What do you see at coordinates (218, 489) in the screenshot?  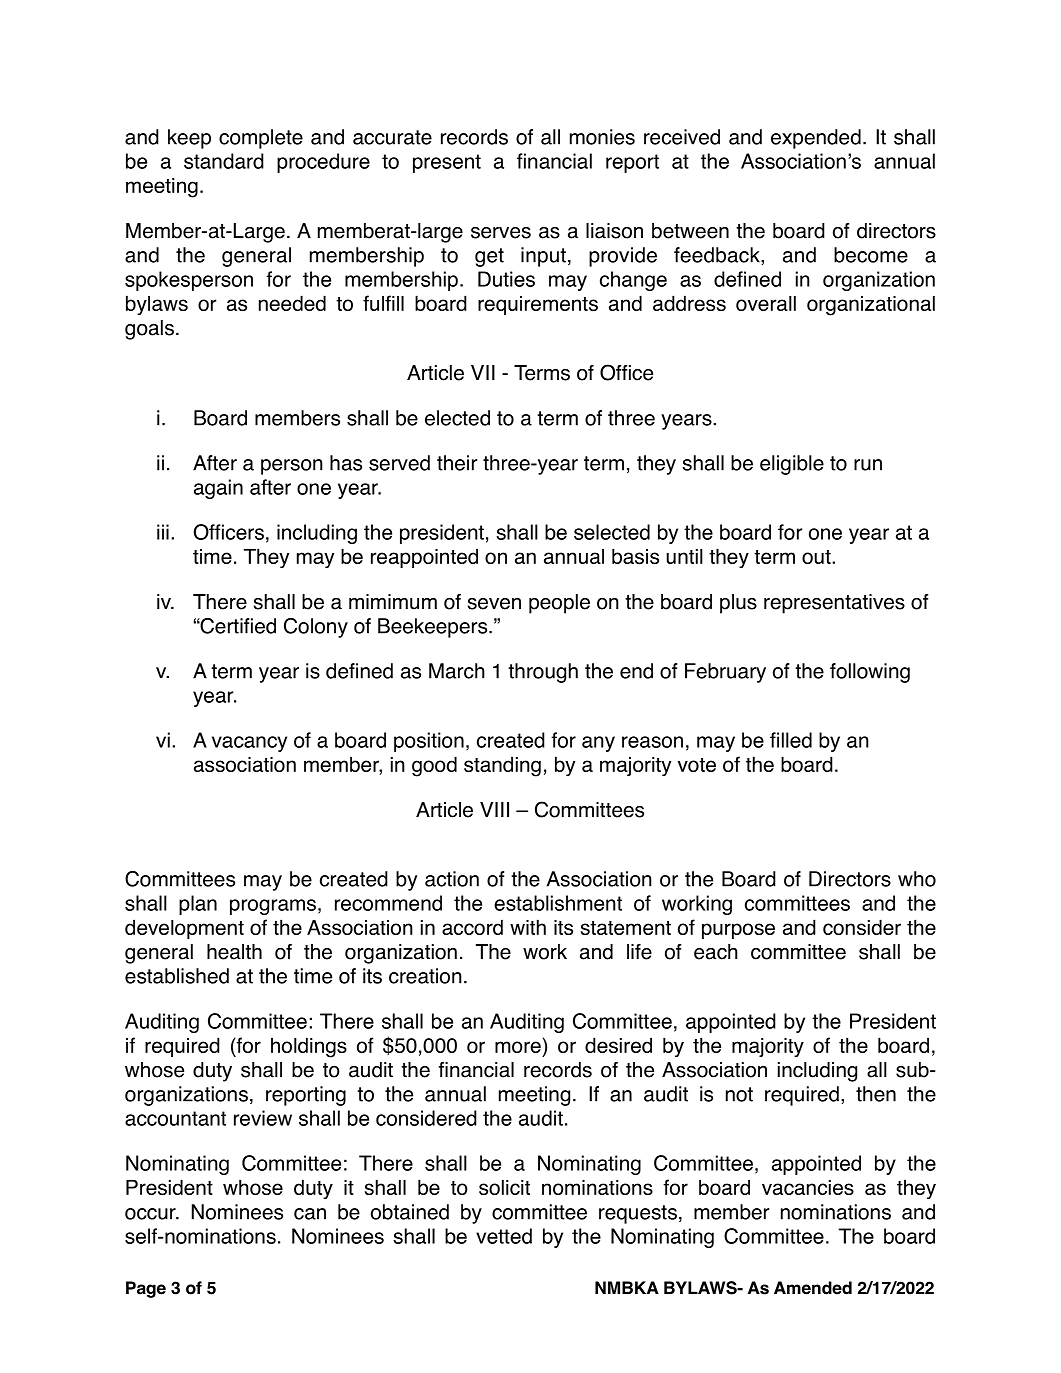 I see `again` at bounding box center [218, 489].
